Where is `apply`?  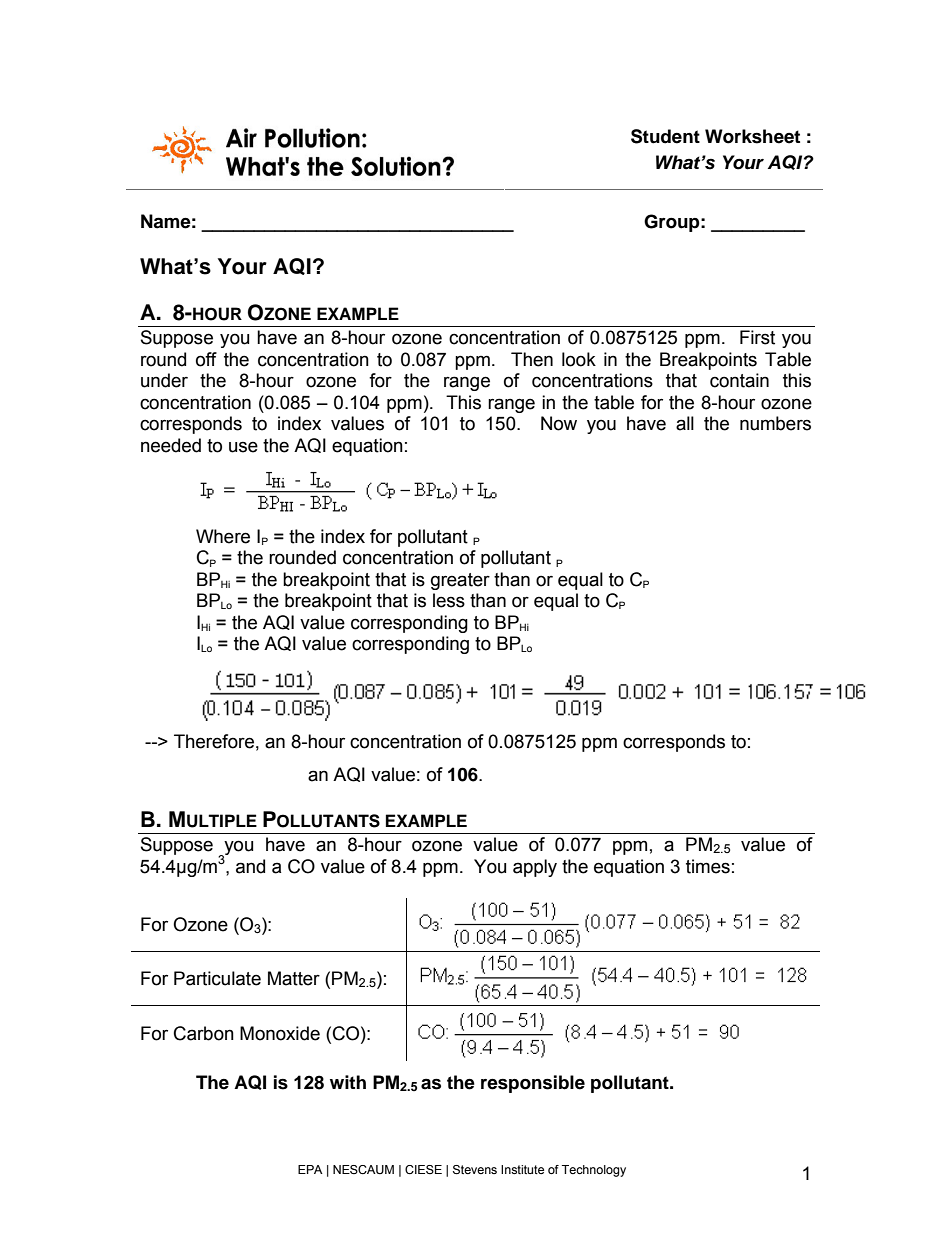
apply is located at coordinates (535, 868).
